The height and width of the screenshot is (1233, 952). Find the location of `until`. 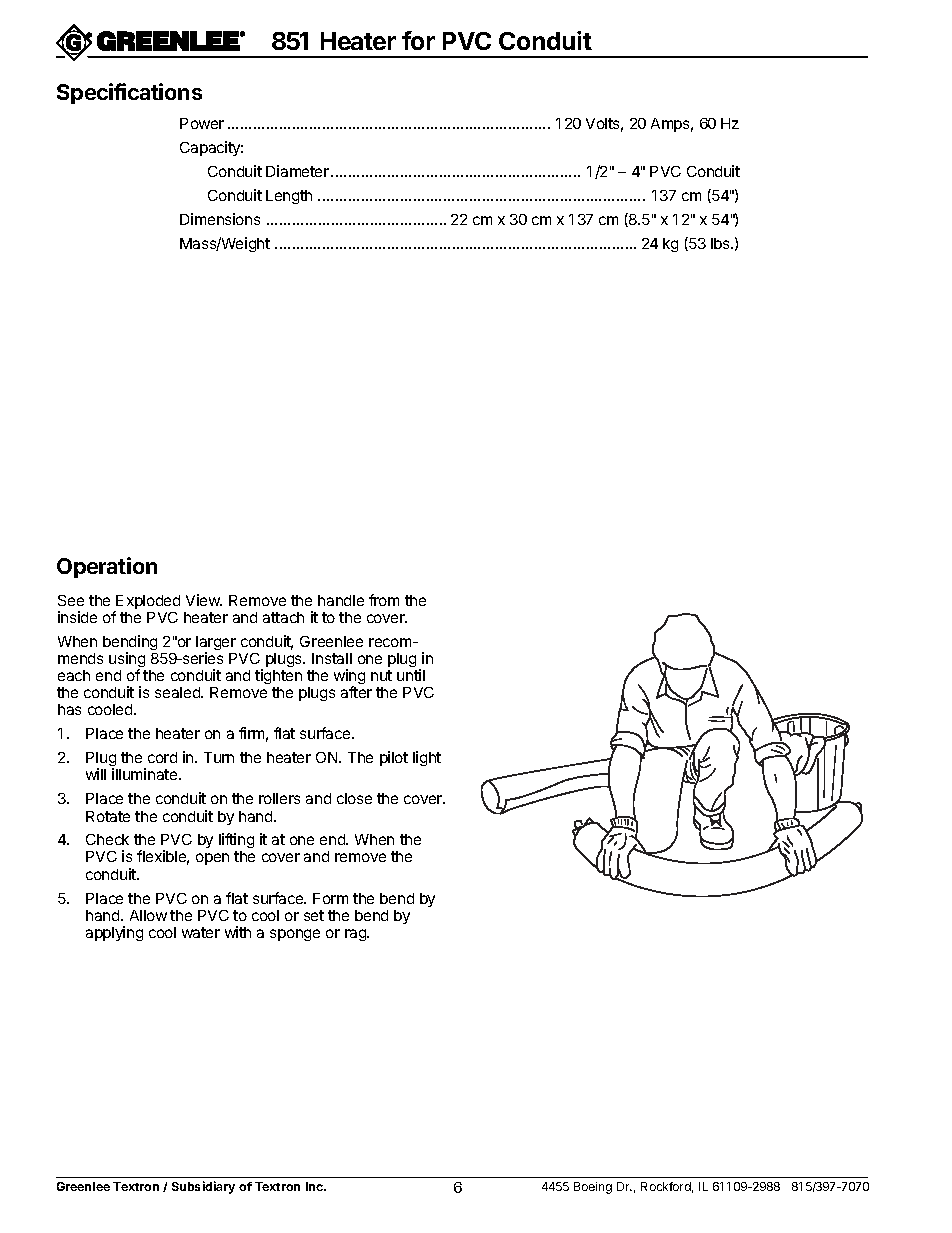

until is located at coordinates (411, 675).
